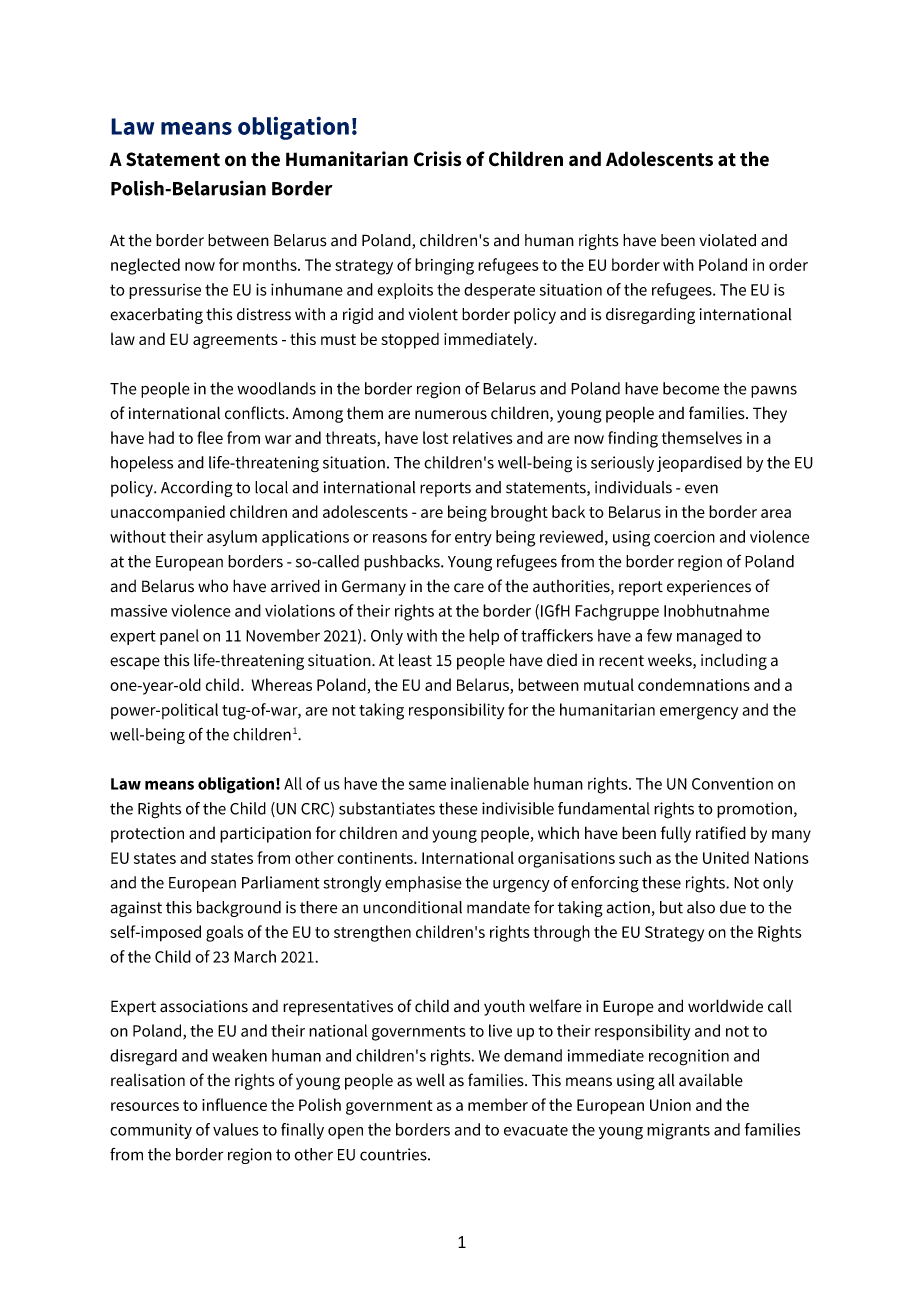 This document has width=924, height=1308. Describe the element at coordinates (197, 489) in the document. I see `According` at that location.
